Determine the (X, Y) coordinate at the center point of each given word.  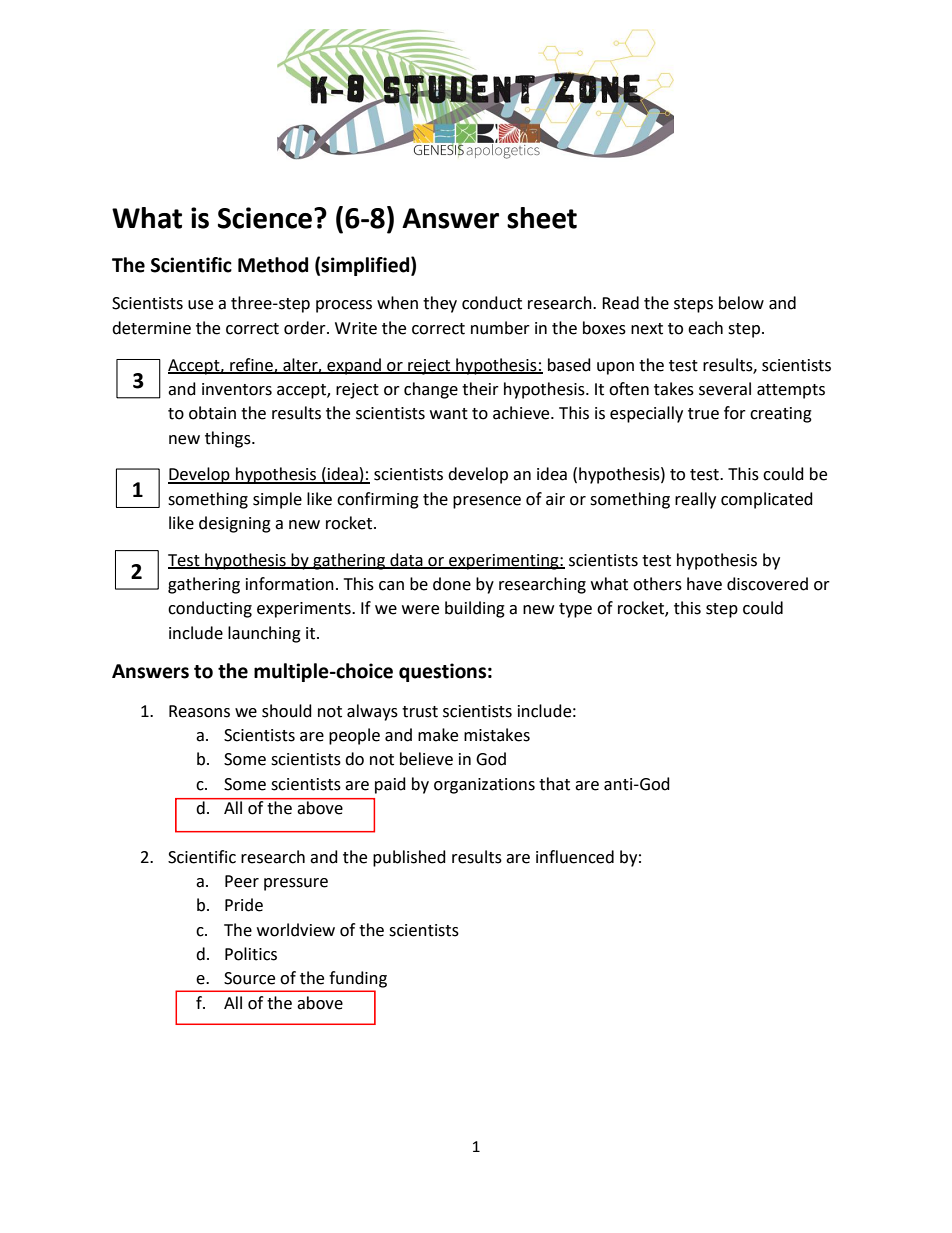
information (290, 584)
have (704, 584)
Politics (251, 954)
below (741, 303)
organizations (484, 786)
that (554, 784)
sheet (542, 218)
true (703, 414)
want (449, 414)
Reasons (199, 711)
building (475, 609)
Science (266, 218)
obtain (212, 413)
